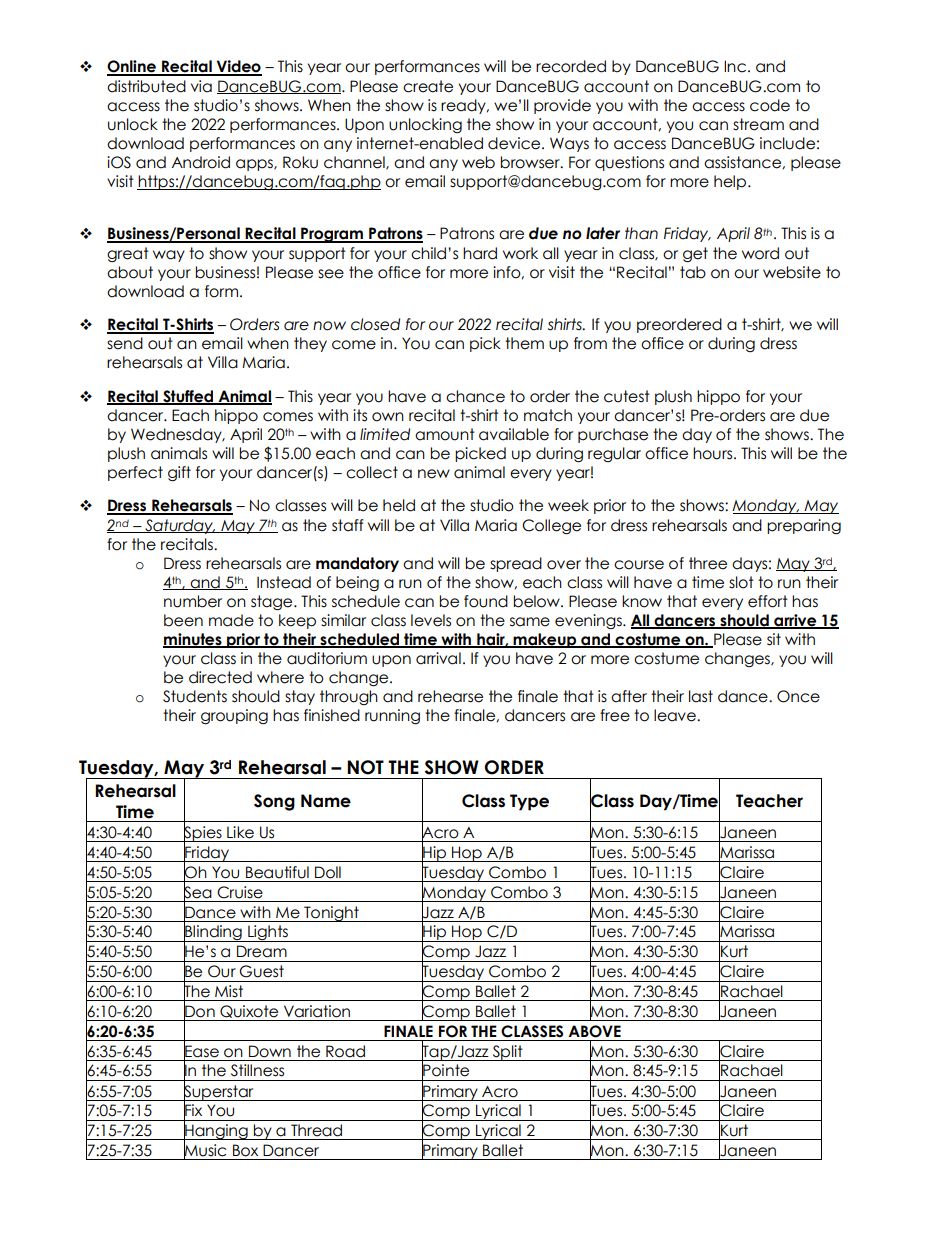 This screenshot has height=1233, width=952. Describe the element at coordinates (179, 474) in the screenshot. I see `gift` at that location.
